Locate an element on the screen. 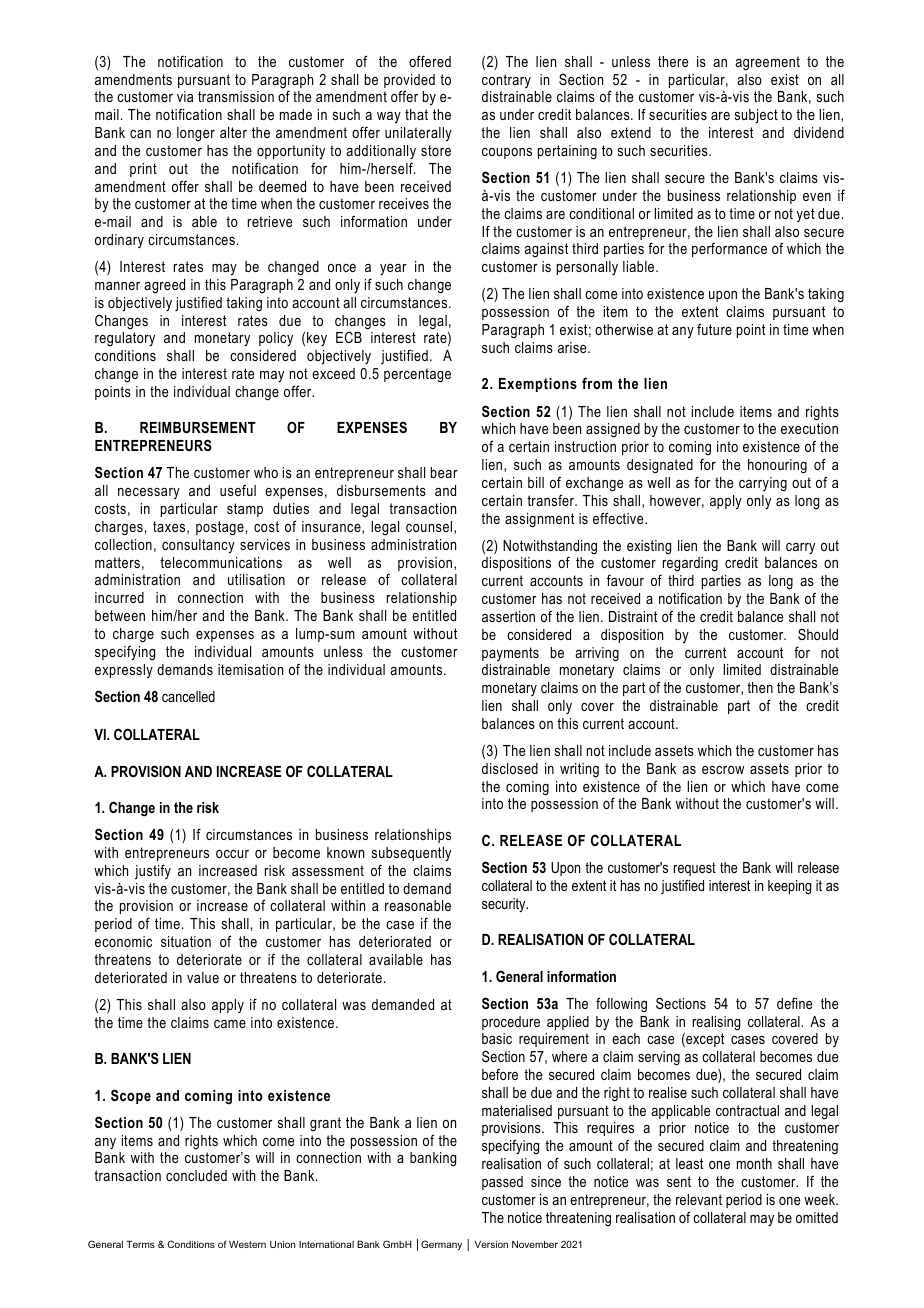 The image size is (924, 1308). contrary is located at coordinates (506, 81).
